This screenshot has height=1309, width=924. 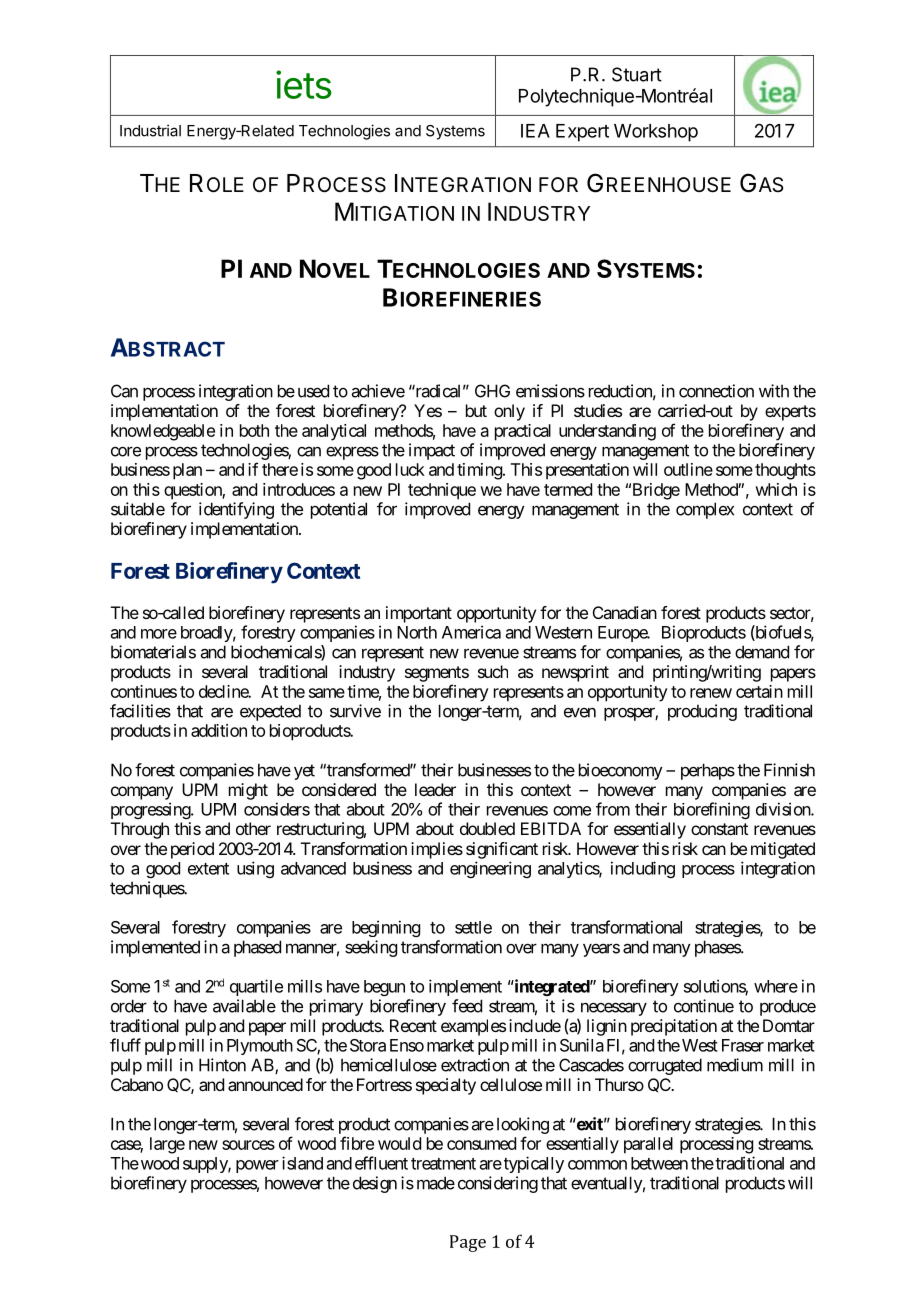 I want to click on engineering, so click(x=490, y=869).
